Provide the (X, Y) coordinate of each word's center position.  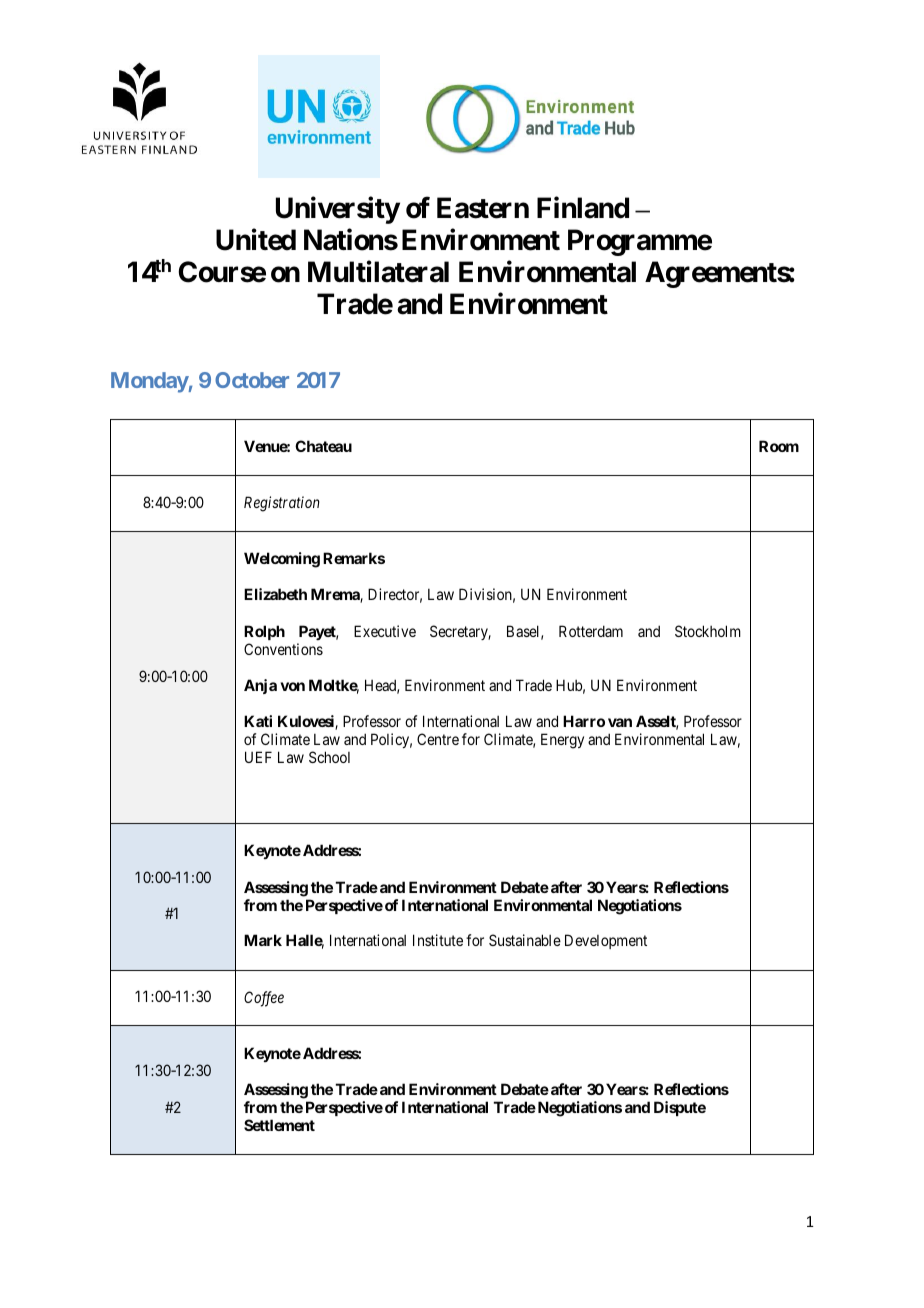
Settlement (279, 1125)
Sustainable (525, 940)
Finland (583, 207)
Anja (260, 686)
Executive (385, 631)
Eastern (483, 208)
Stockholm (708, 631)
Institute (438, 940)
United (256, 240)
